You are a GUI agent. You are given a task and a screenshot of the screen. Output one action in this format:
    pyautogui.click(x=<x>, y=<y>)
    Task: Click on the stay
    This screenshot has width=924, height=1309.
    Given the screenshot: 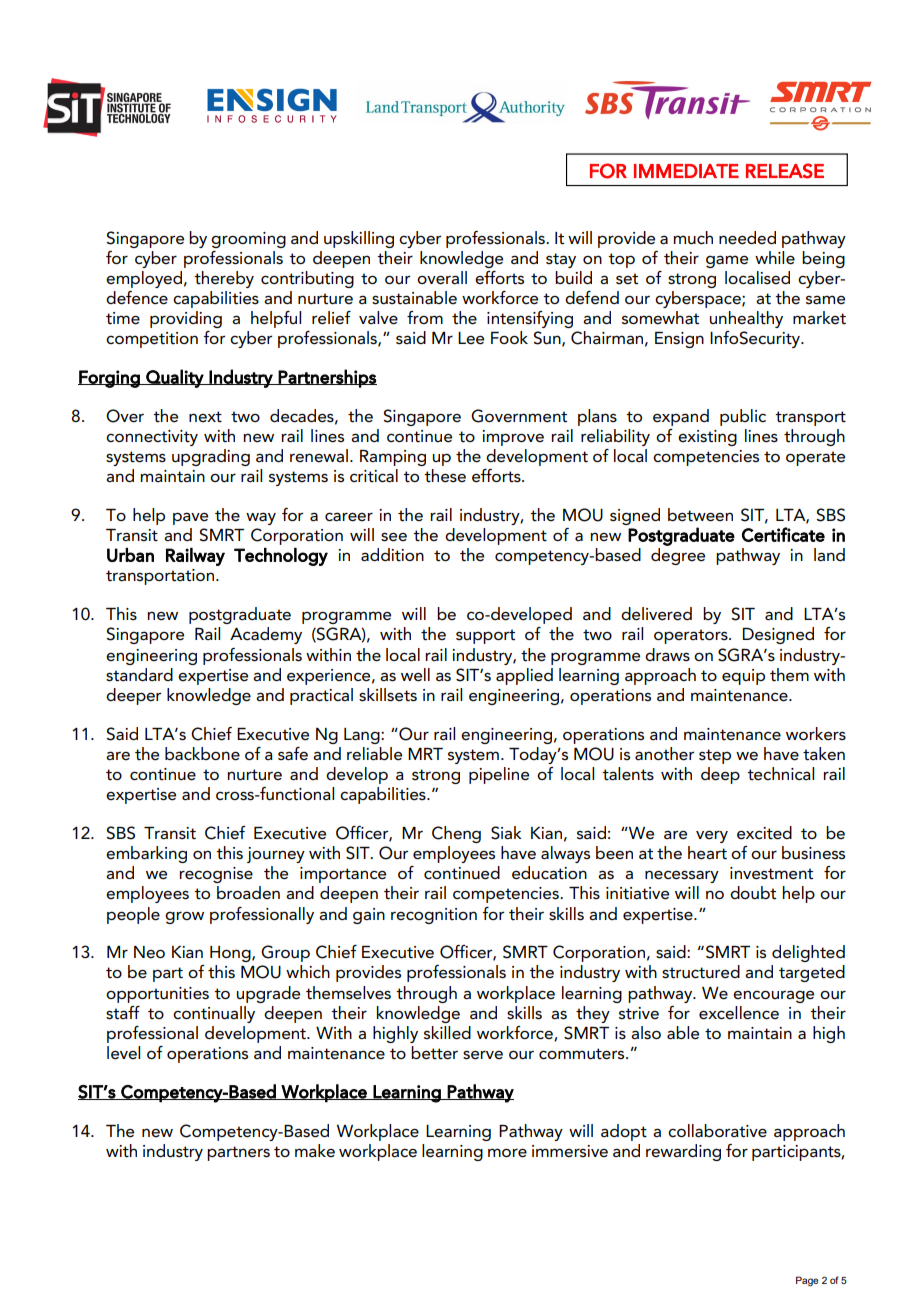 What is the action you would take?
    pyautogui.click(x=561, y=260)
